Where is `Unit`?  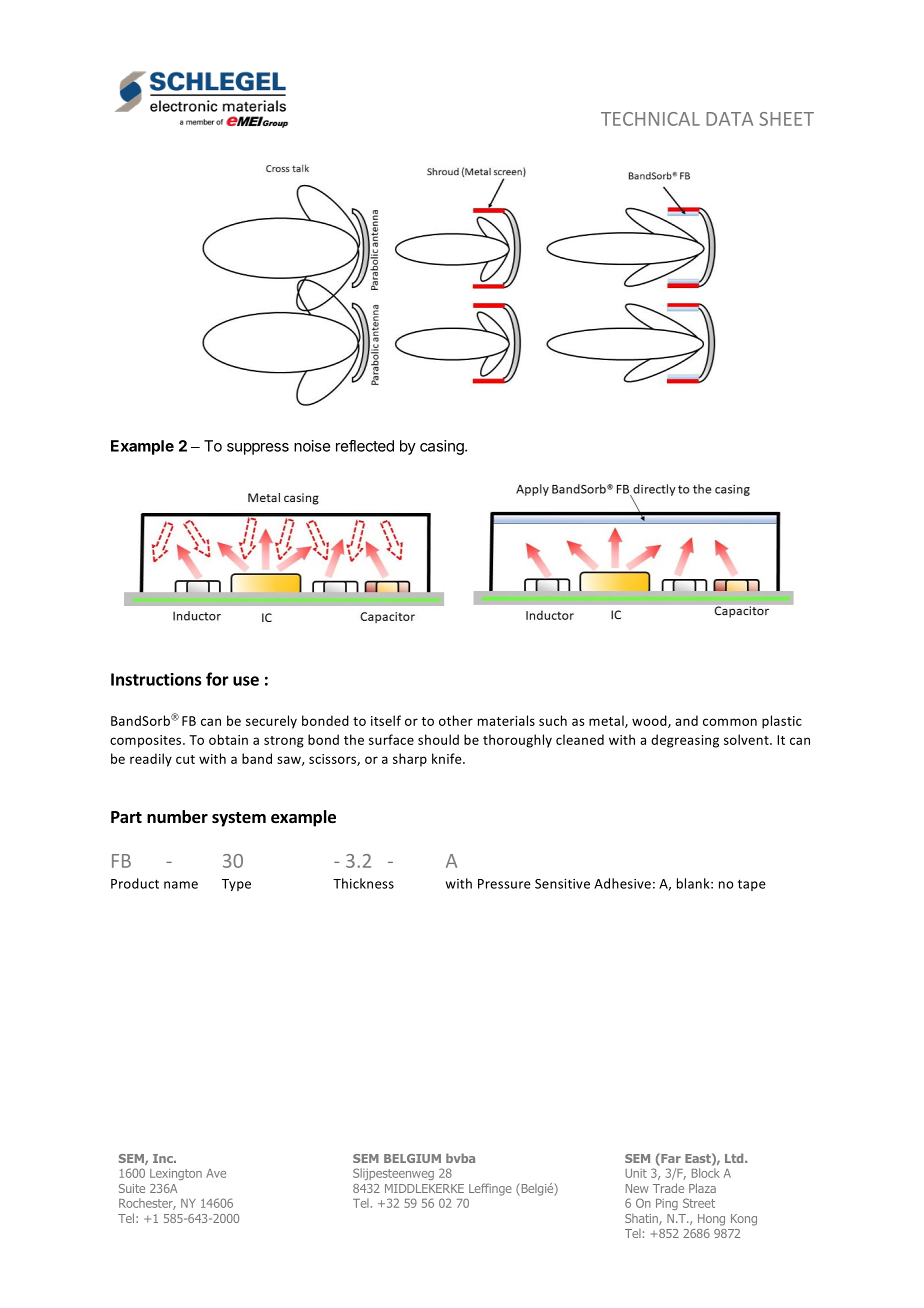
Unit is located at coordinates (636, 1173).
